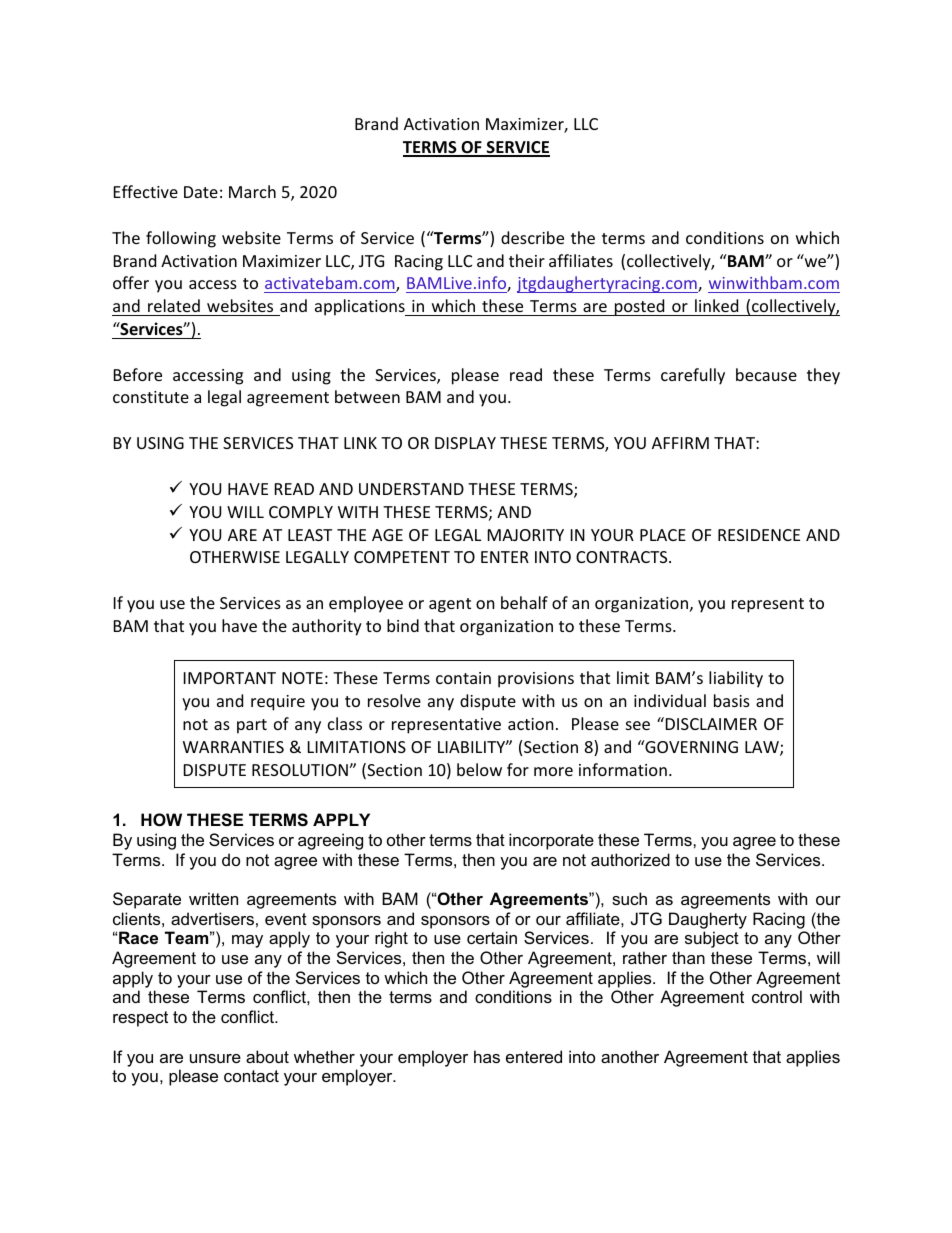  Describe the element at coordinates (233, 747) in the page. I see `WARRANTIES` at that location.
